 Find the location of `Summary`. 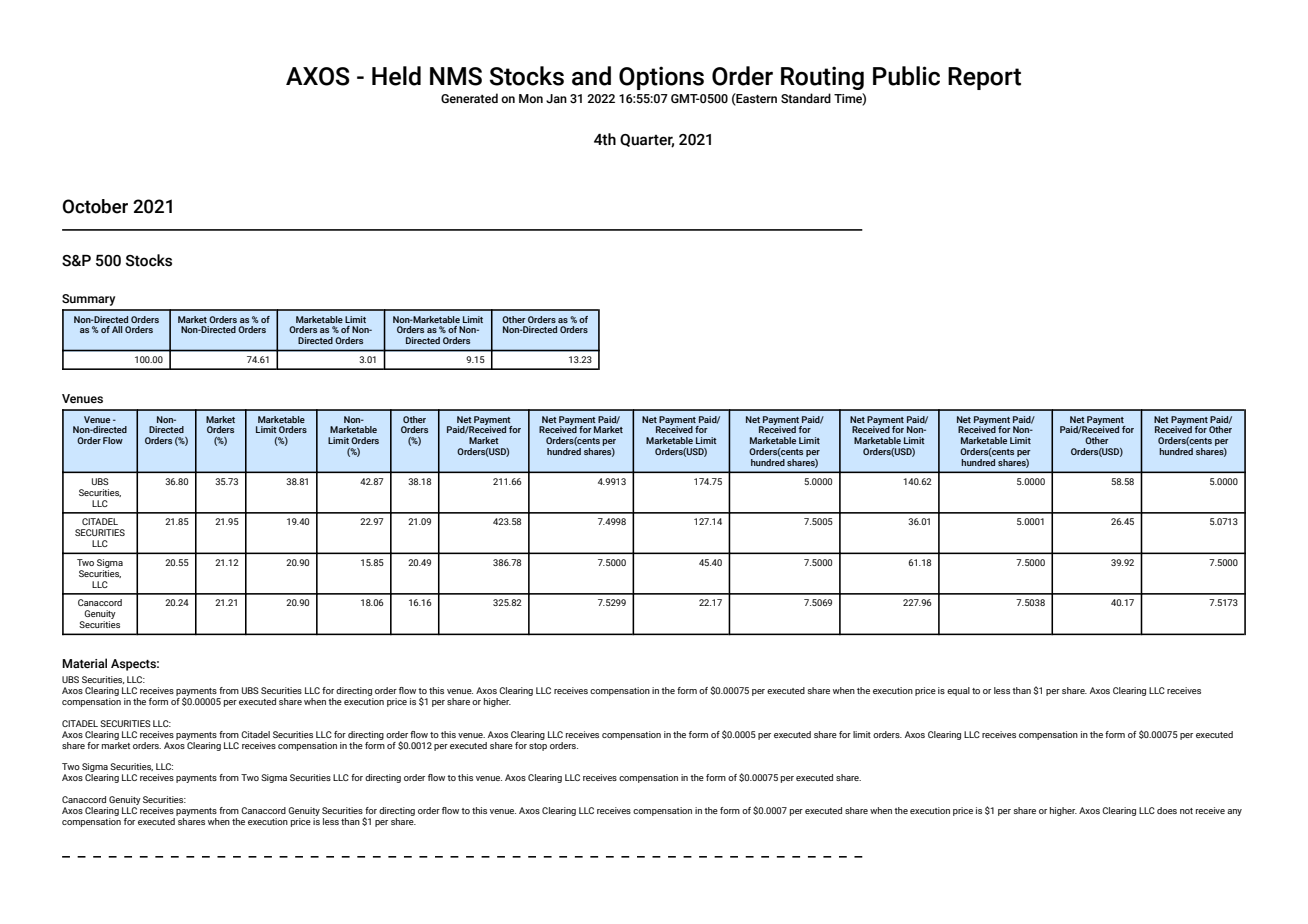

Summary is located at coordinates (88, 300).
